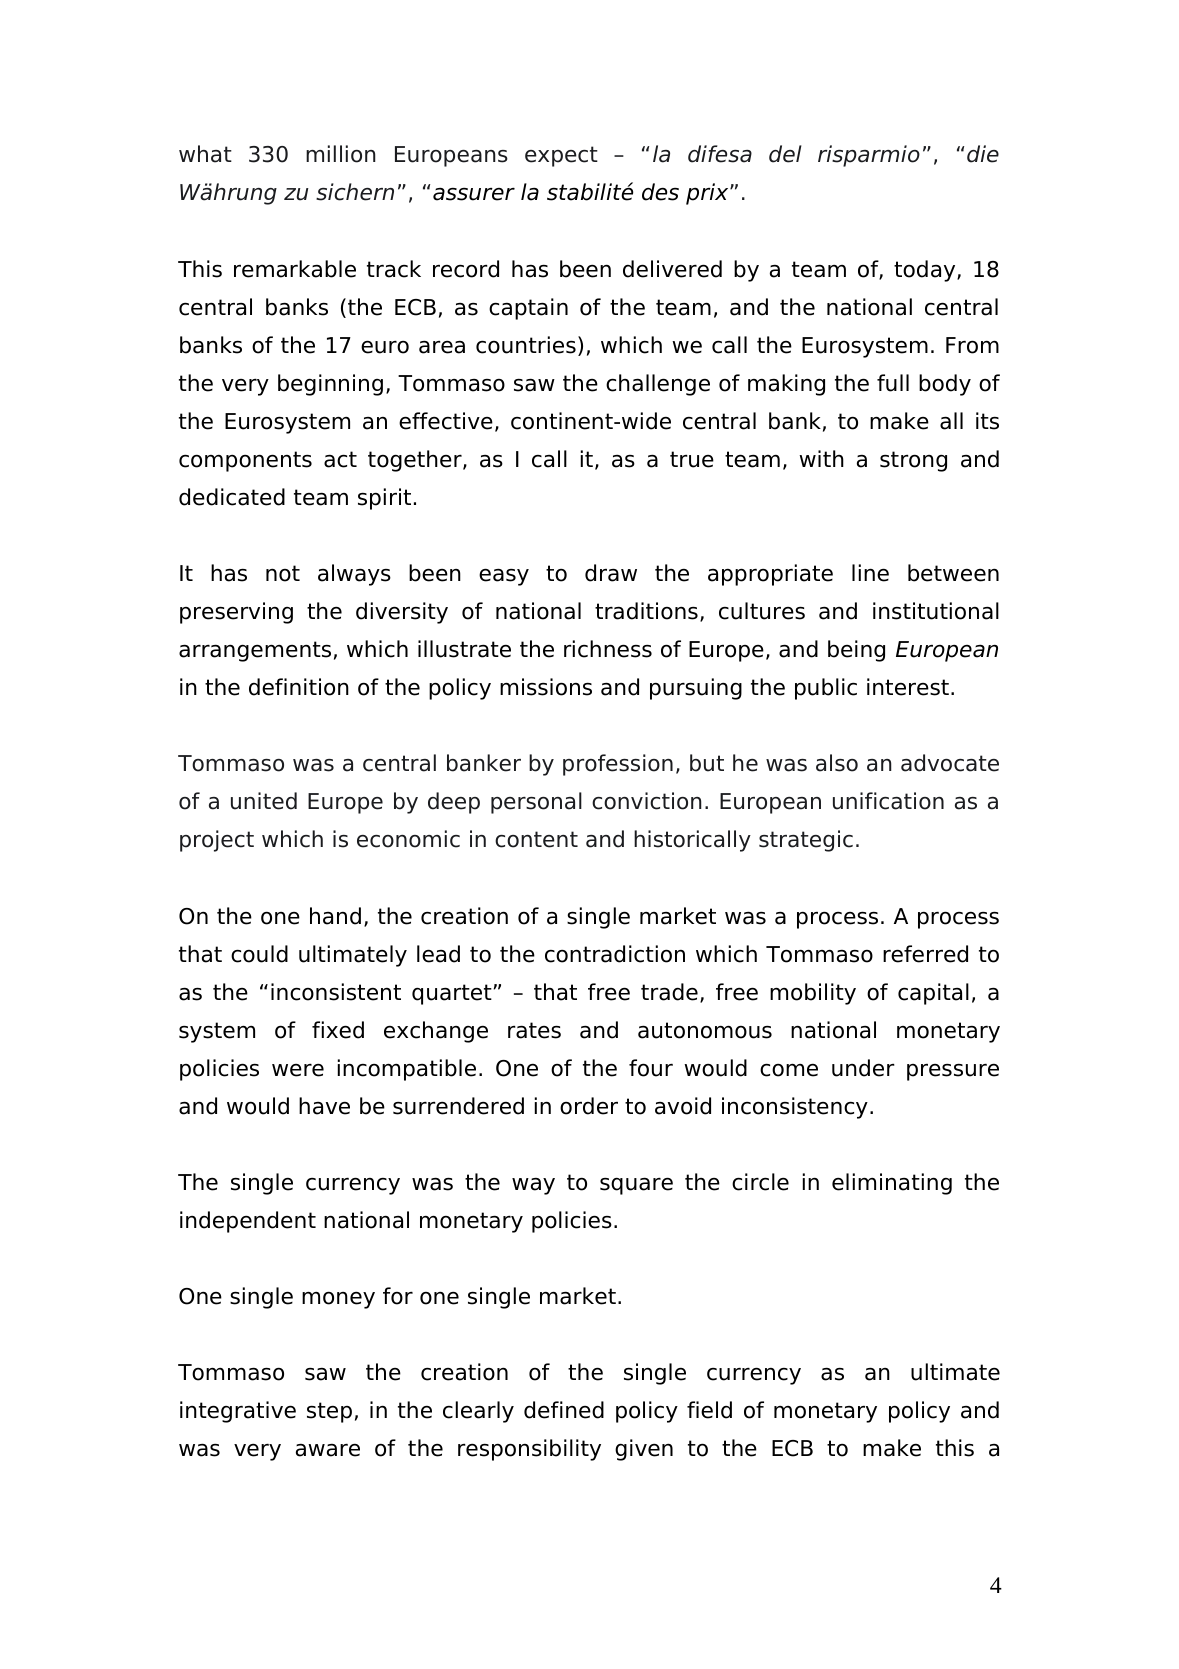 This document has width=1179, height=1669. Describe the element at coordinates (611, 573) in the document. I see `draw` at that location.
